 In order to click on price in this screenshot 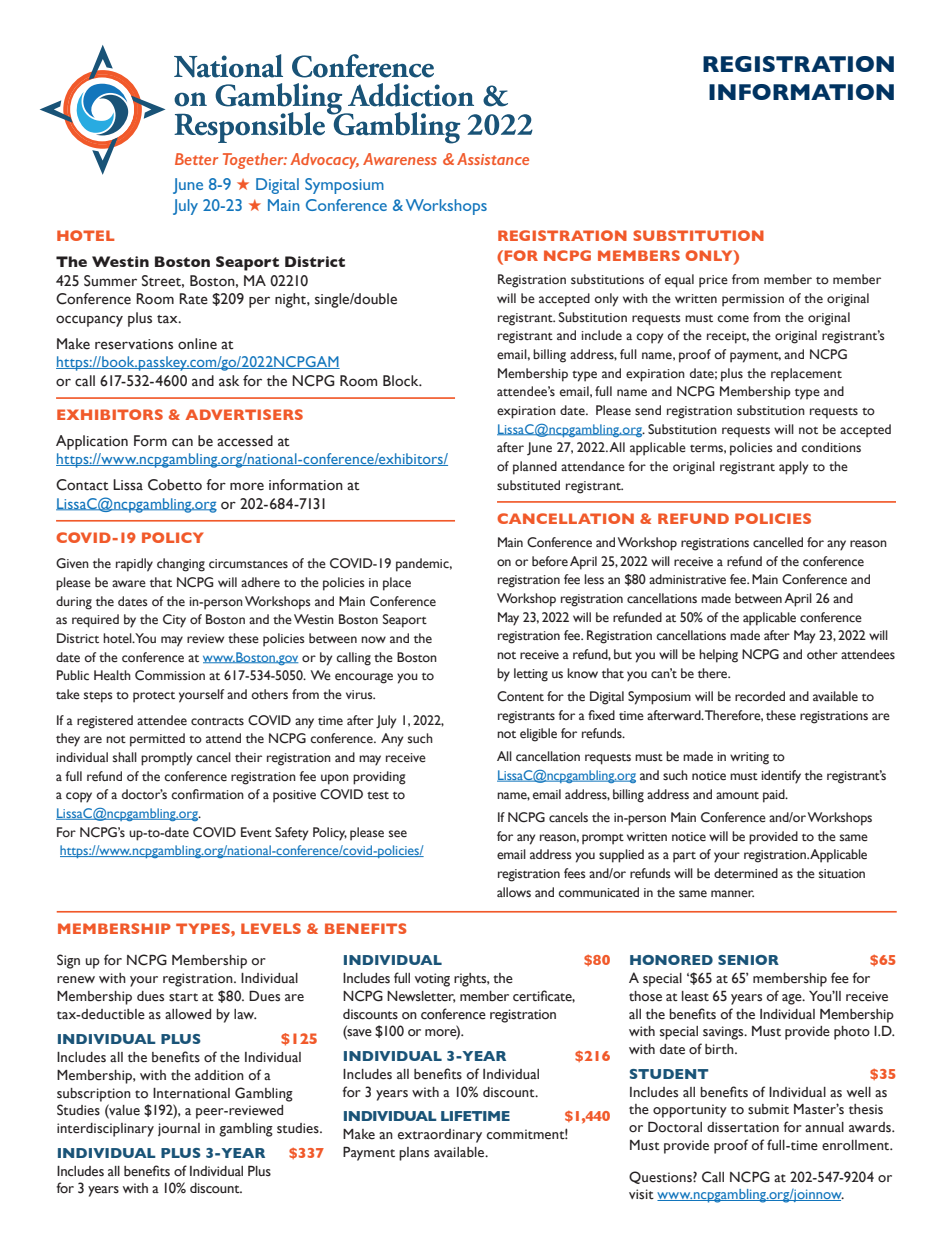, I will do `click(713, 281)`.
